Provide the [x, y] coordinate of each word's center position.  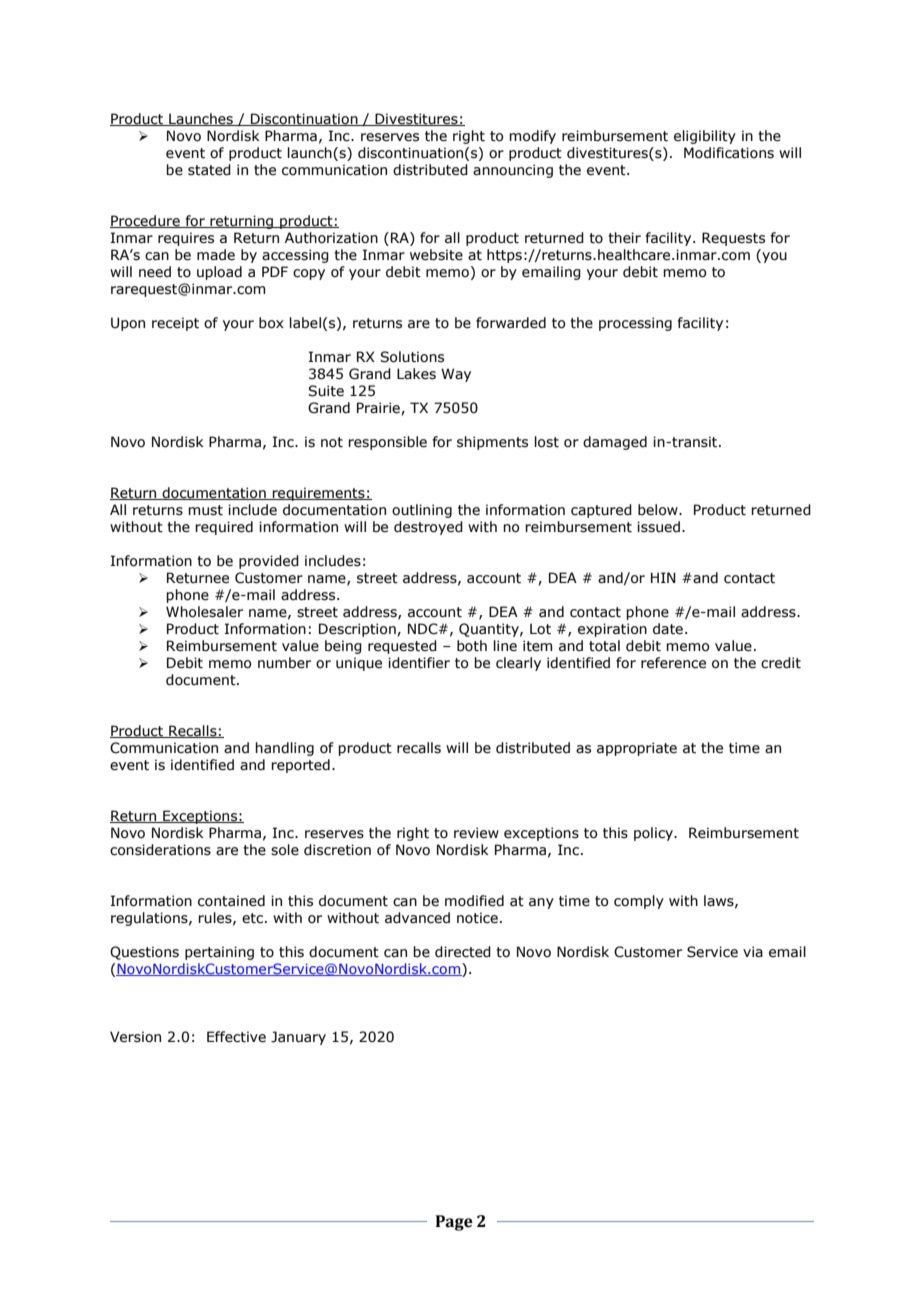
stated [209, 170]
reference [673, 663]
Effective [236, 1037]
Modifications [729, 153]
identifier [419, 663]
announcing [513, 171]
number [284, 663]
